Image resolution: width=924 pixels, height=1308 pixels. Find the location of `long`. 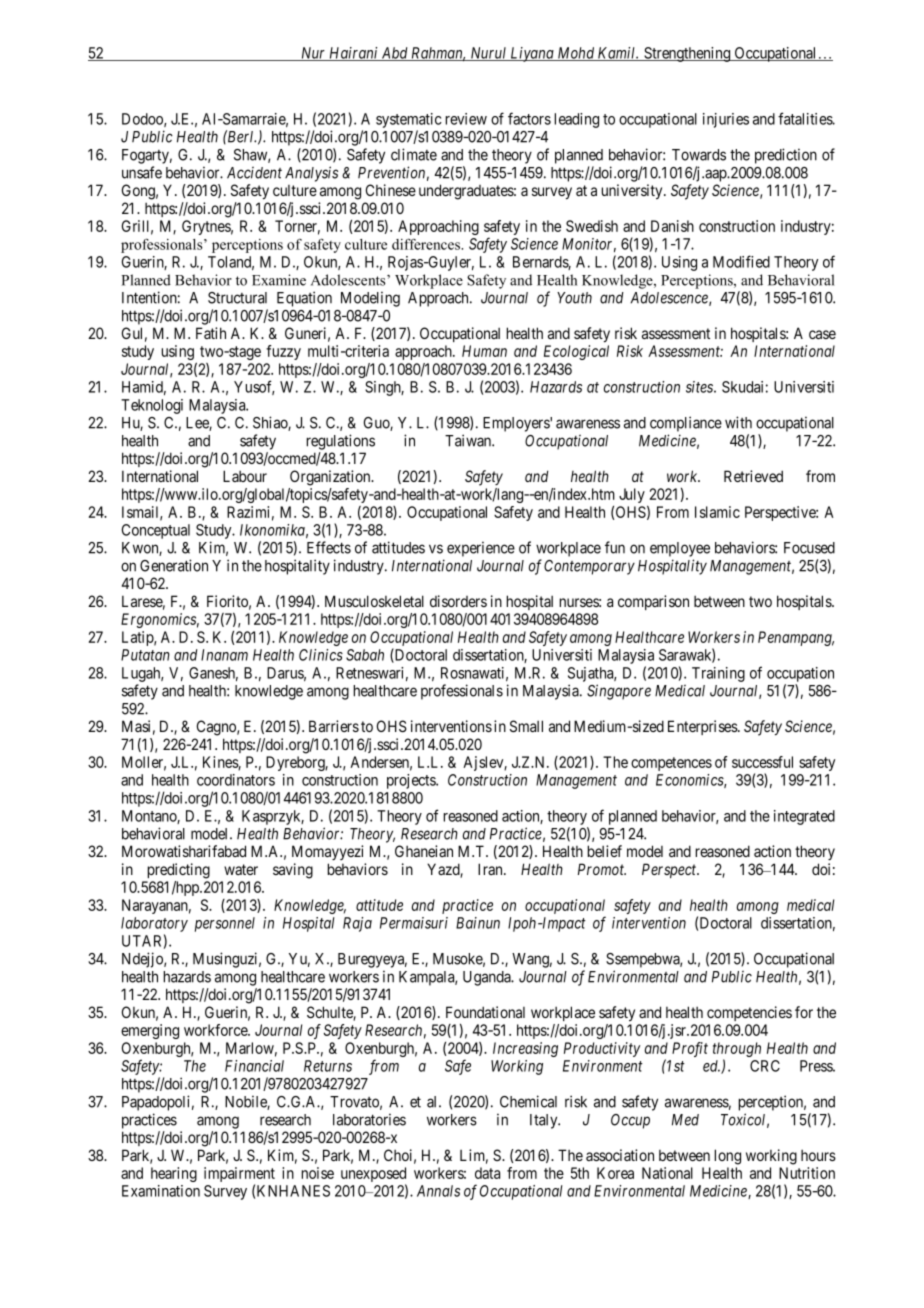

long is located at coordinates (727, 1157).
